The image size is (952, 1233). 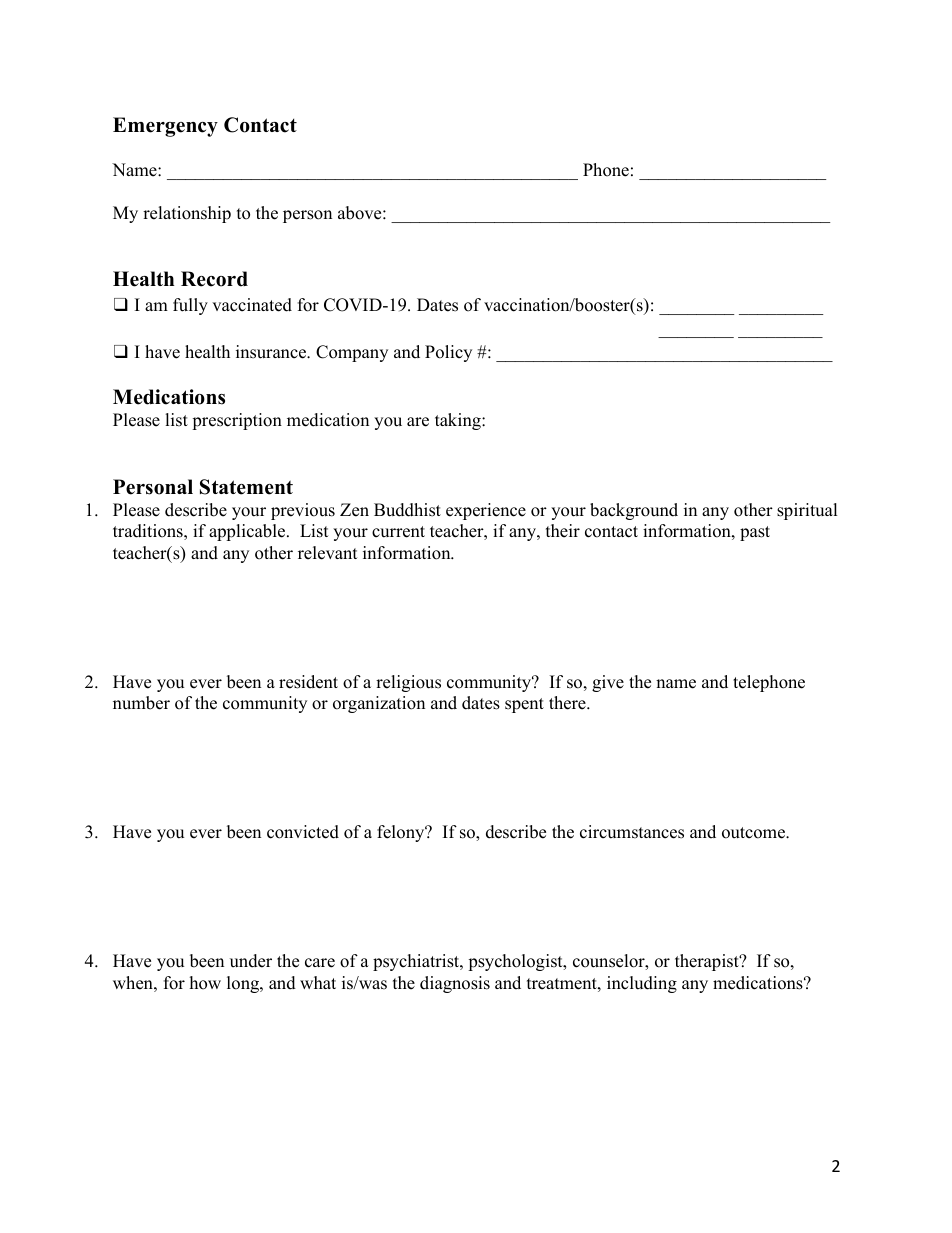 I want to click on relationship, so click(x=187, y=214).
